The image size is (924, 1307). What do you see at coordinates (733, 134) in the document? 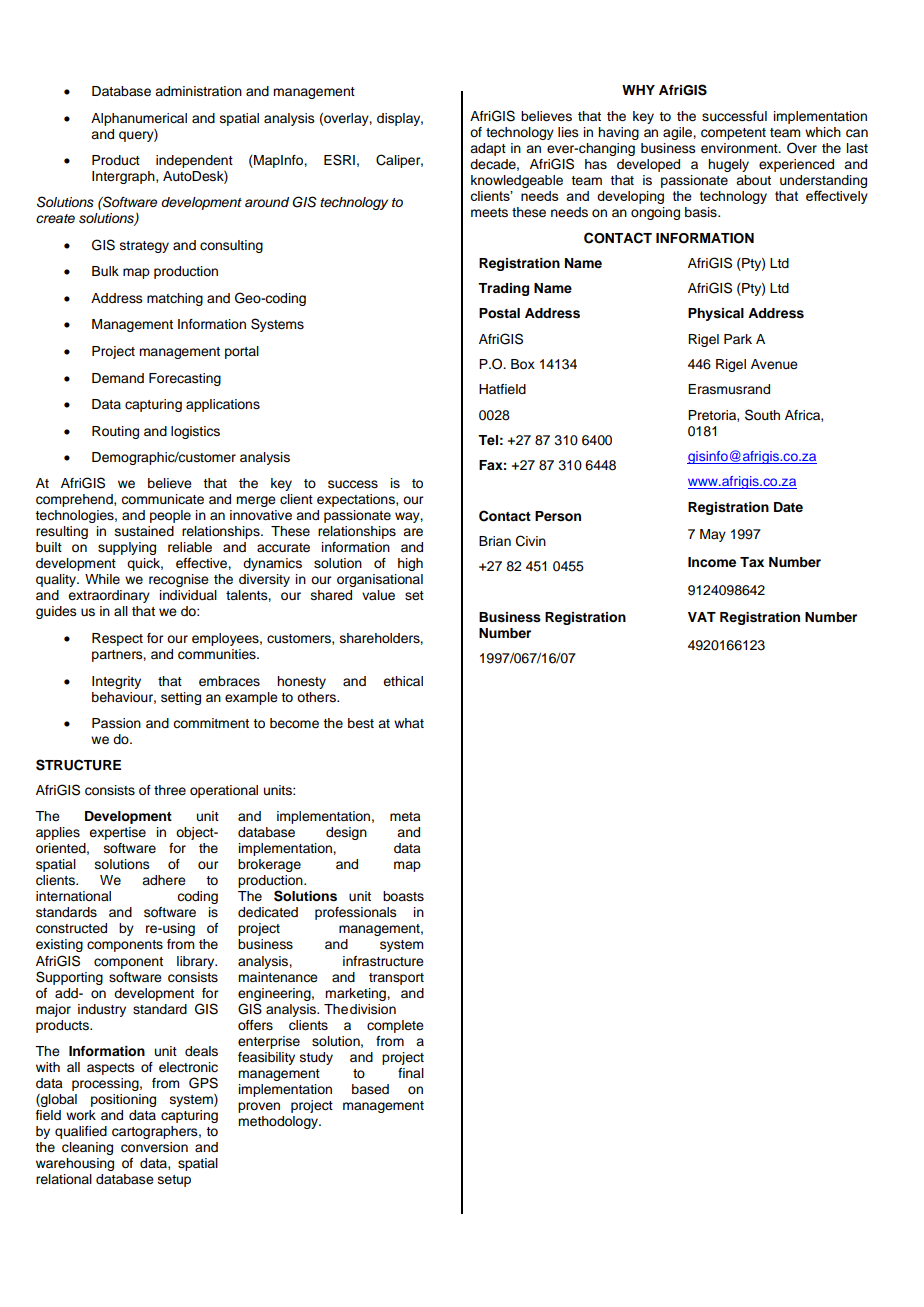
I see `competent` at bounding box center [733, 134].
